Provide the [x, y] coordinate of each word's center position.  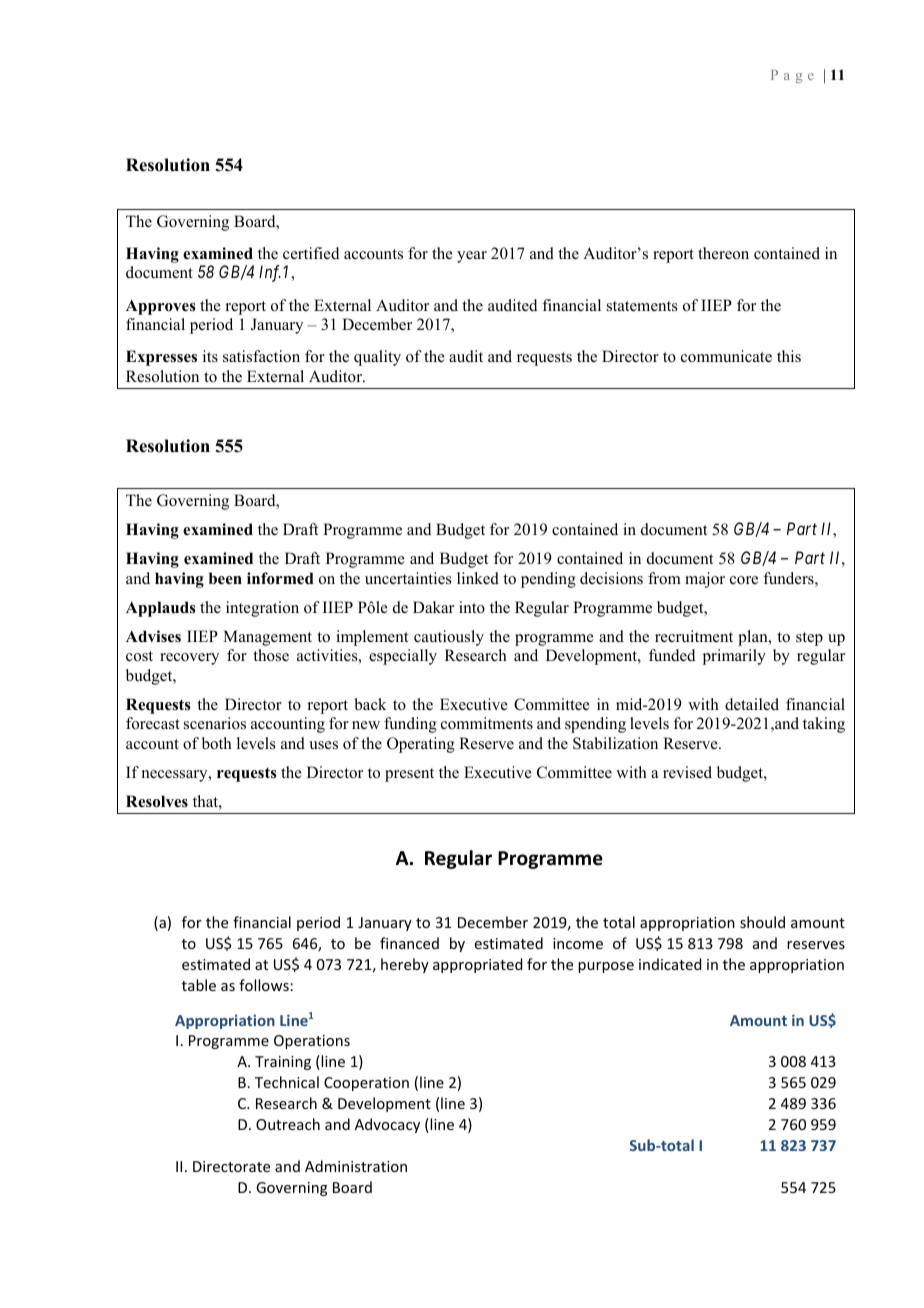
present [409, 775]
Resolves [157, 801]
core [744, 580]
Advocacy [387, 1125]
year [472, 257]
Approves [161, 307]
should [762, 922]
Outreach [288, 1124]
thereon [723, 253]
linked [478, 578]
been [225, 578]
